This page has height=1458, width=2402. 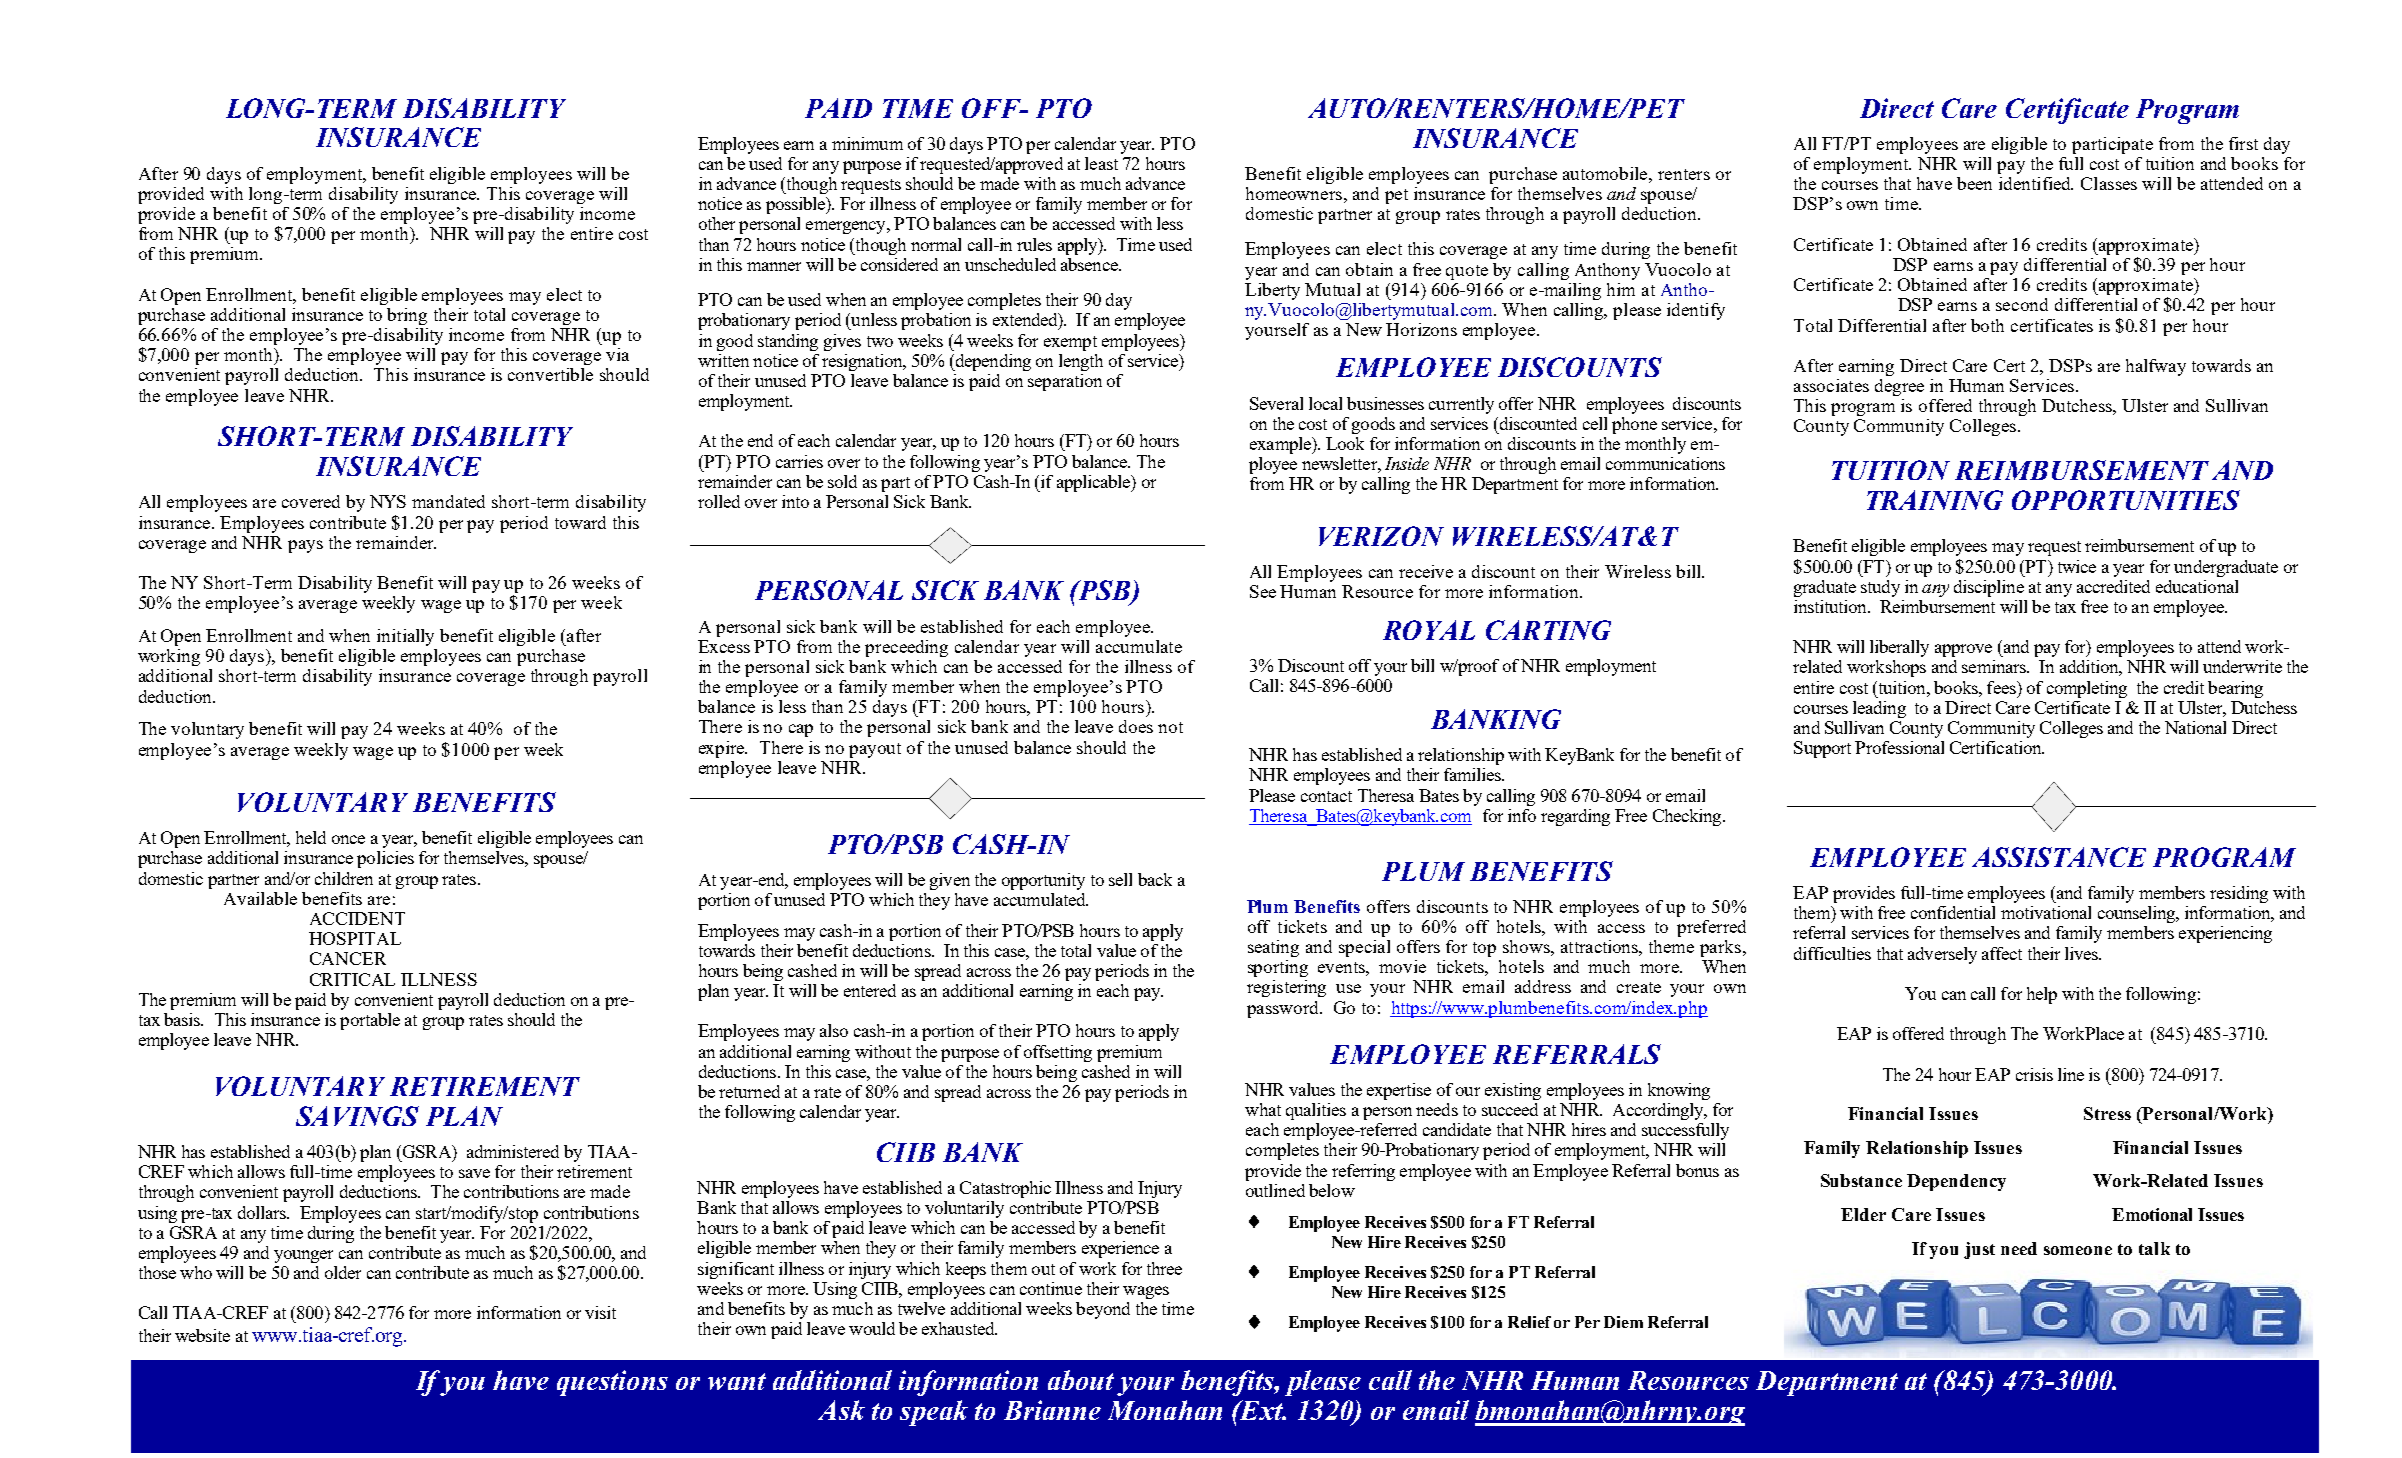 What do you see at coordinates (1623, 1322) in the page?
I see `Diem` at bounding box center [1623, 1322].
